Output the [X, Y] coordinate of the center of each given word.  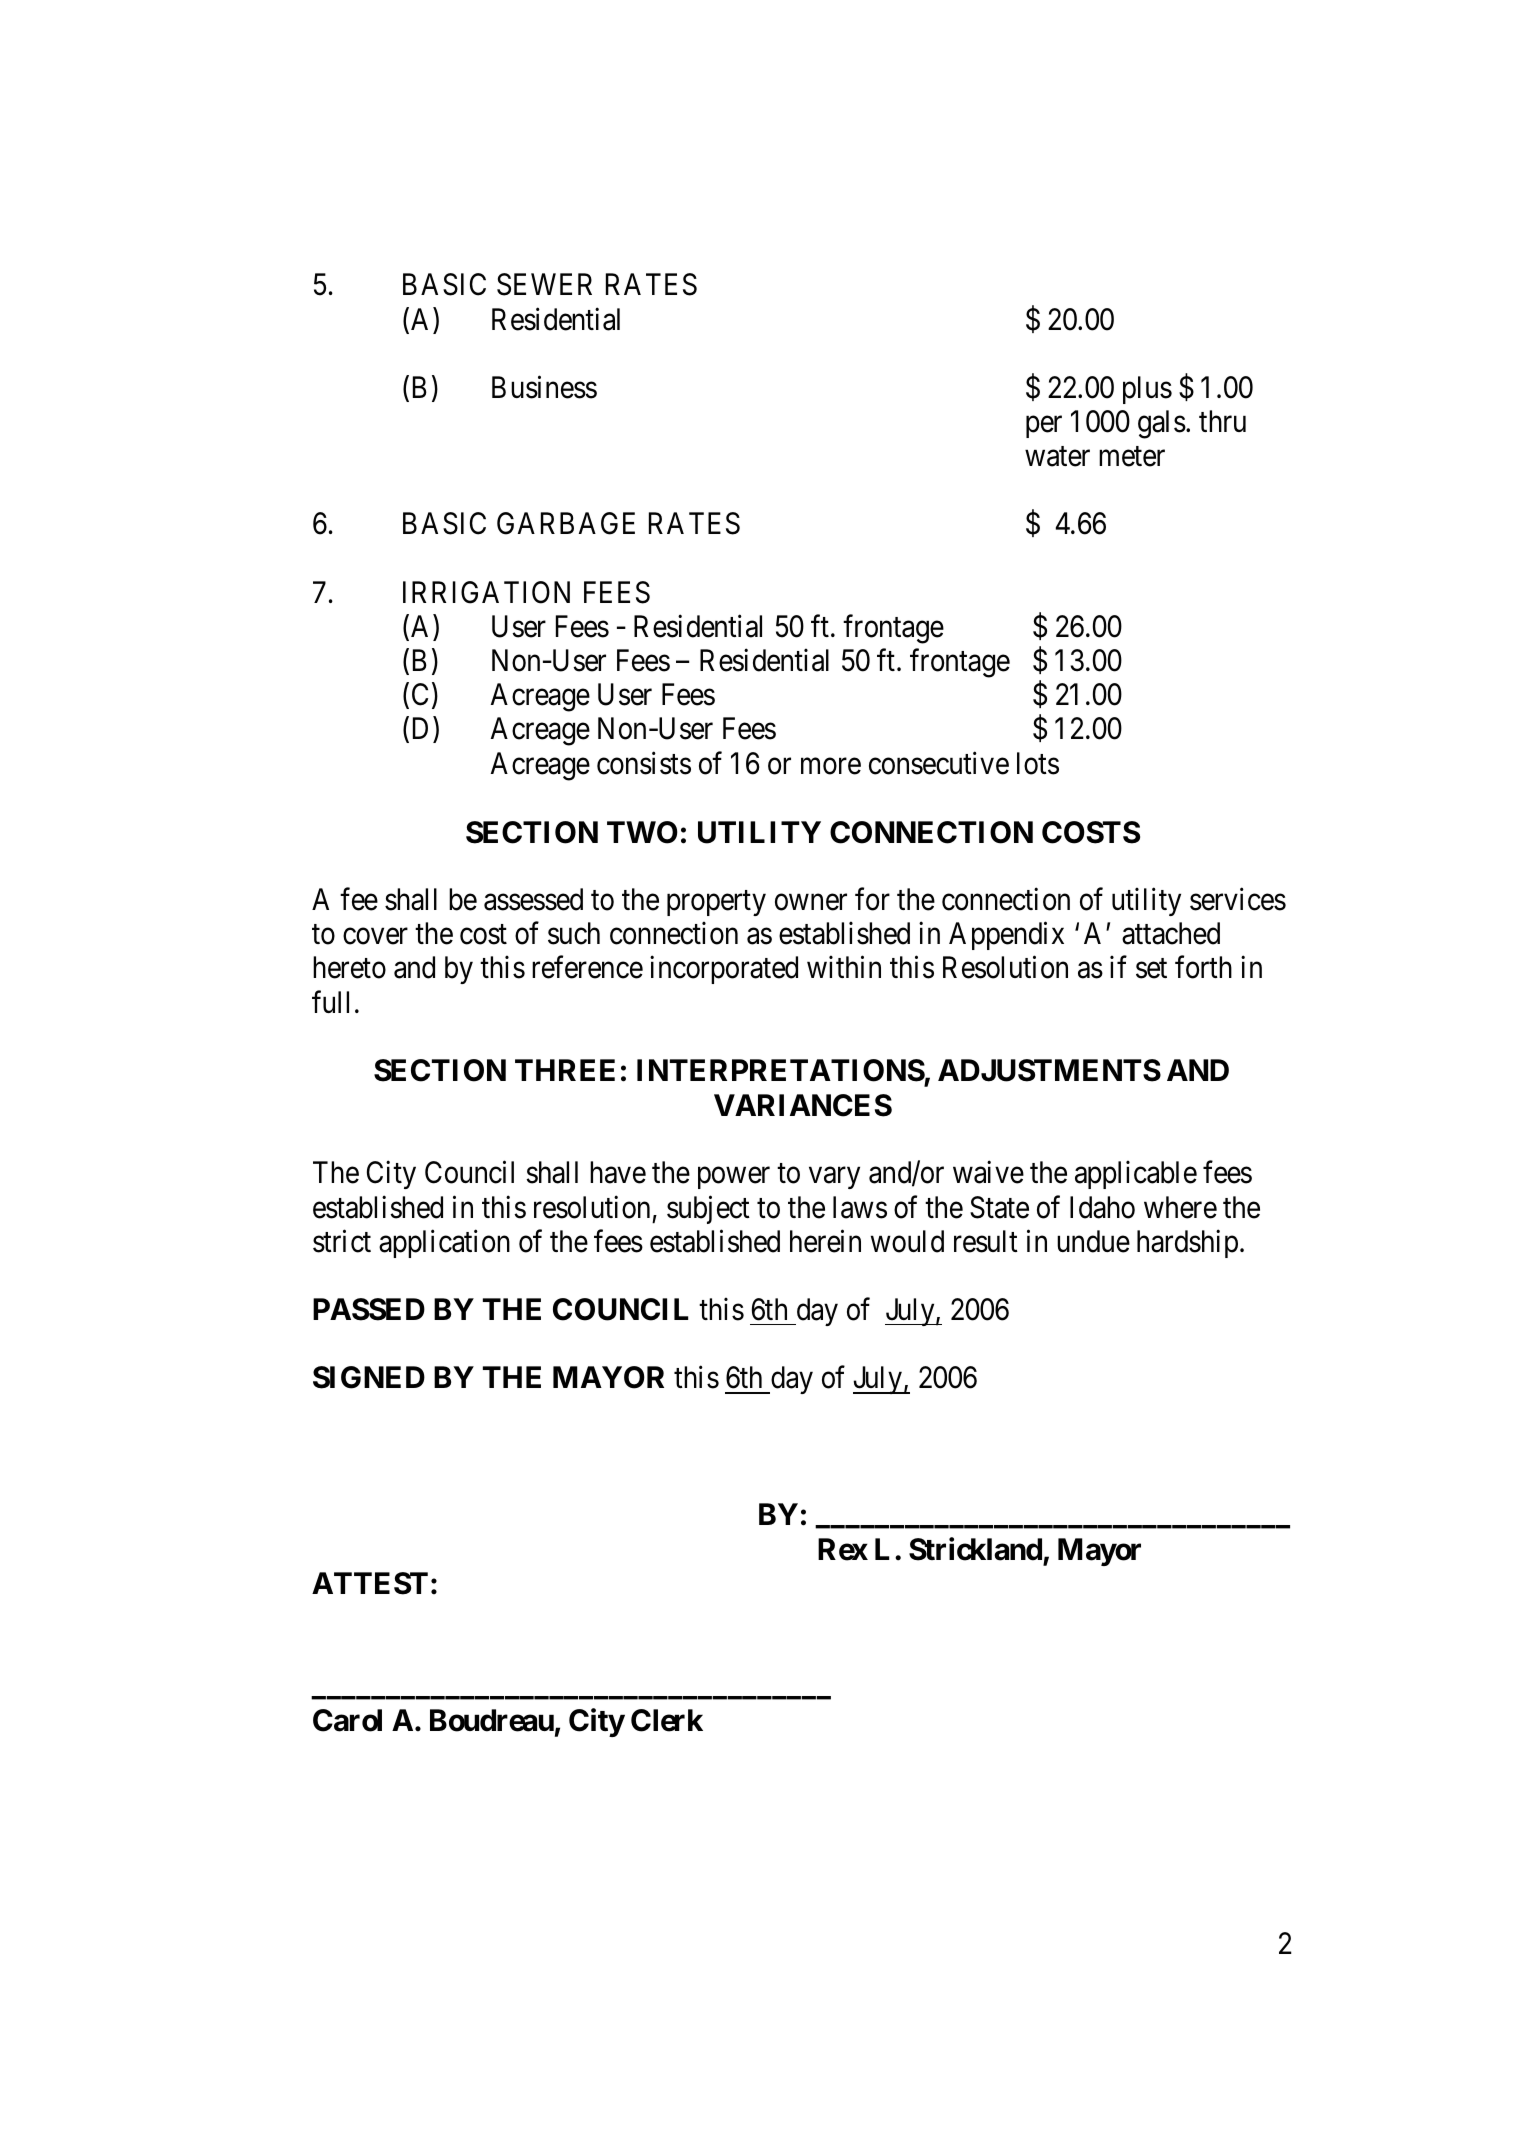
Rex [843, 1549]
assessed [533, 899]
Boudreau [492, 1720]
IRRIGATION [486, 592]
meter [1132, 457]
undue [1093, 1241]
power [734, 1178]
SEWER [544, 284]
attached [1171, 933]
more [831, 766]
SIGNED [369, 1377]
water [1057, 457]
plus [1147, 390]
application [444, 1244]
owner [811, 902]
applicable [1136, 1175]
